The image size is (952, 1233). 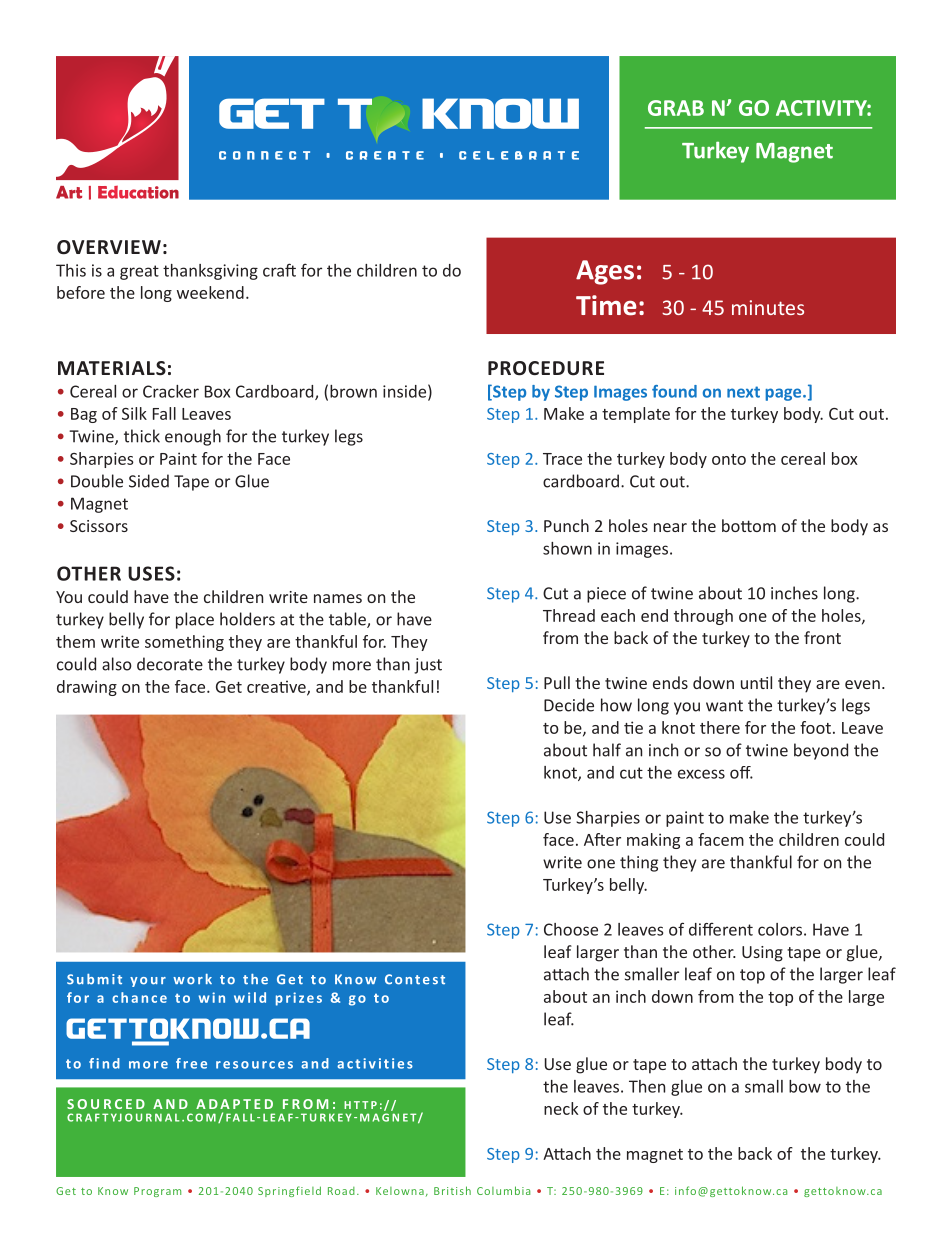 What do you see at coordinates (139, 997) in the screenshot?
I see `chance` at bounding box center [139, 997].
